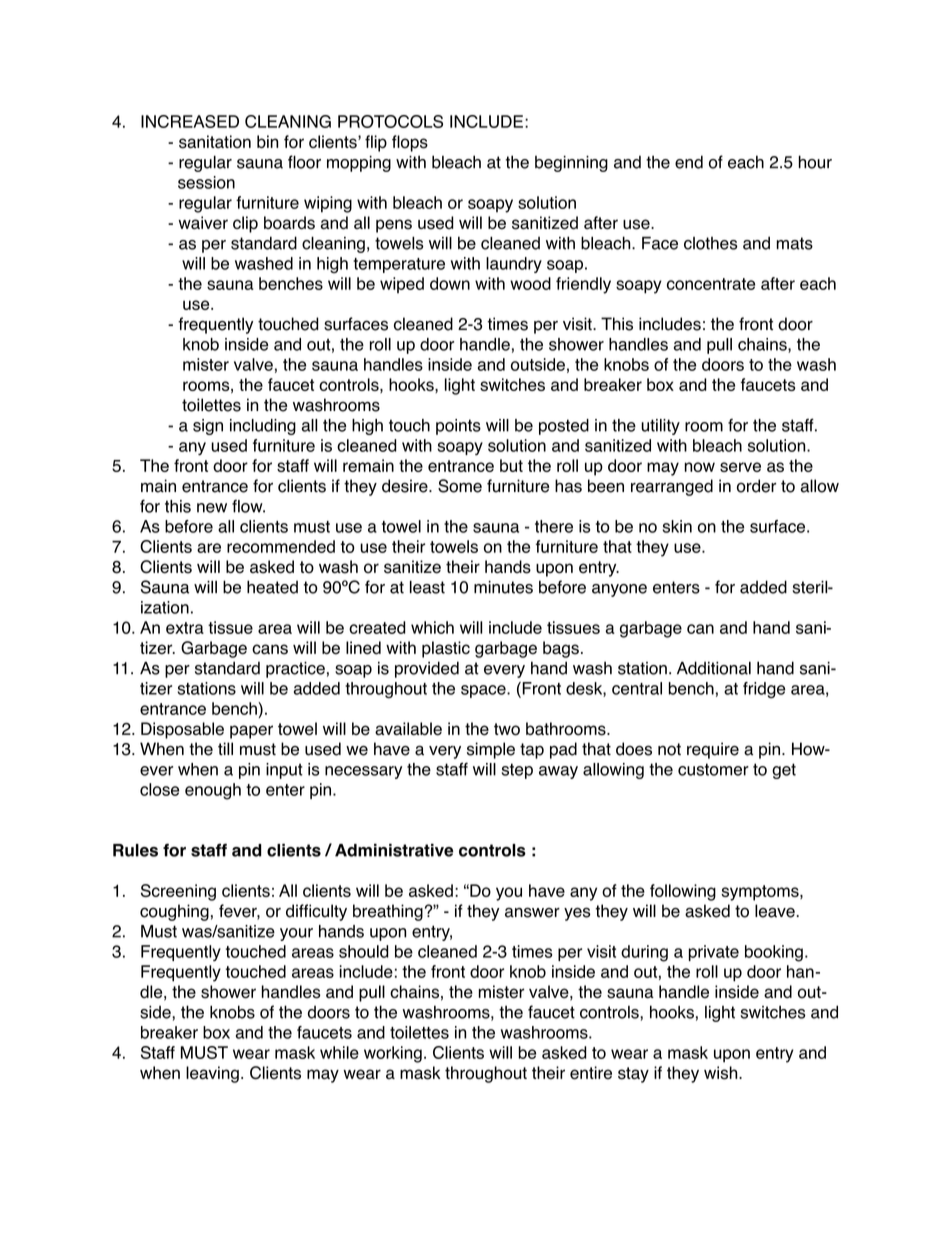 The height and width of the screenshot is (1233, 952). I want to click on extra, so click(185, 628).
